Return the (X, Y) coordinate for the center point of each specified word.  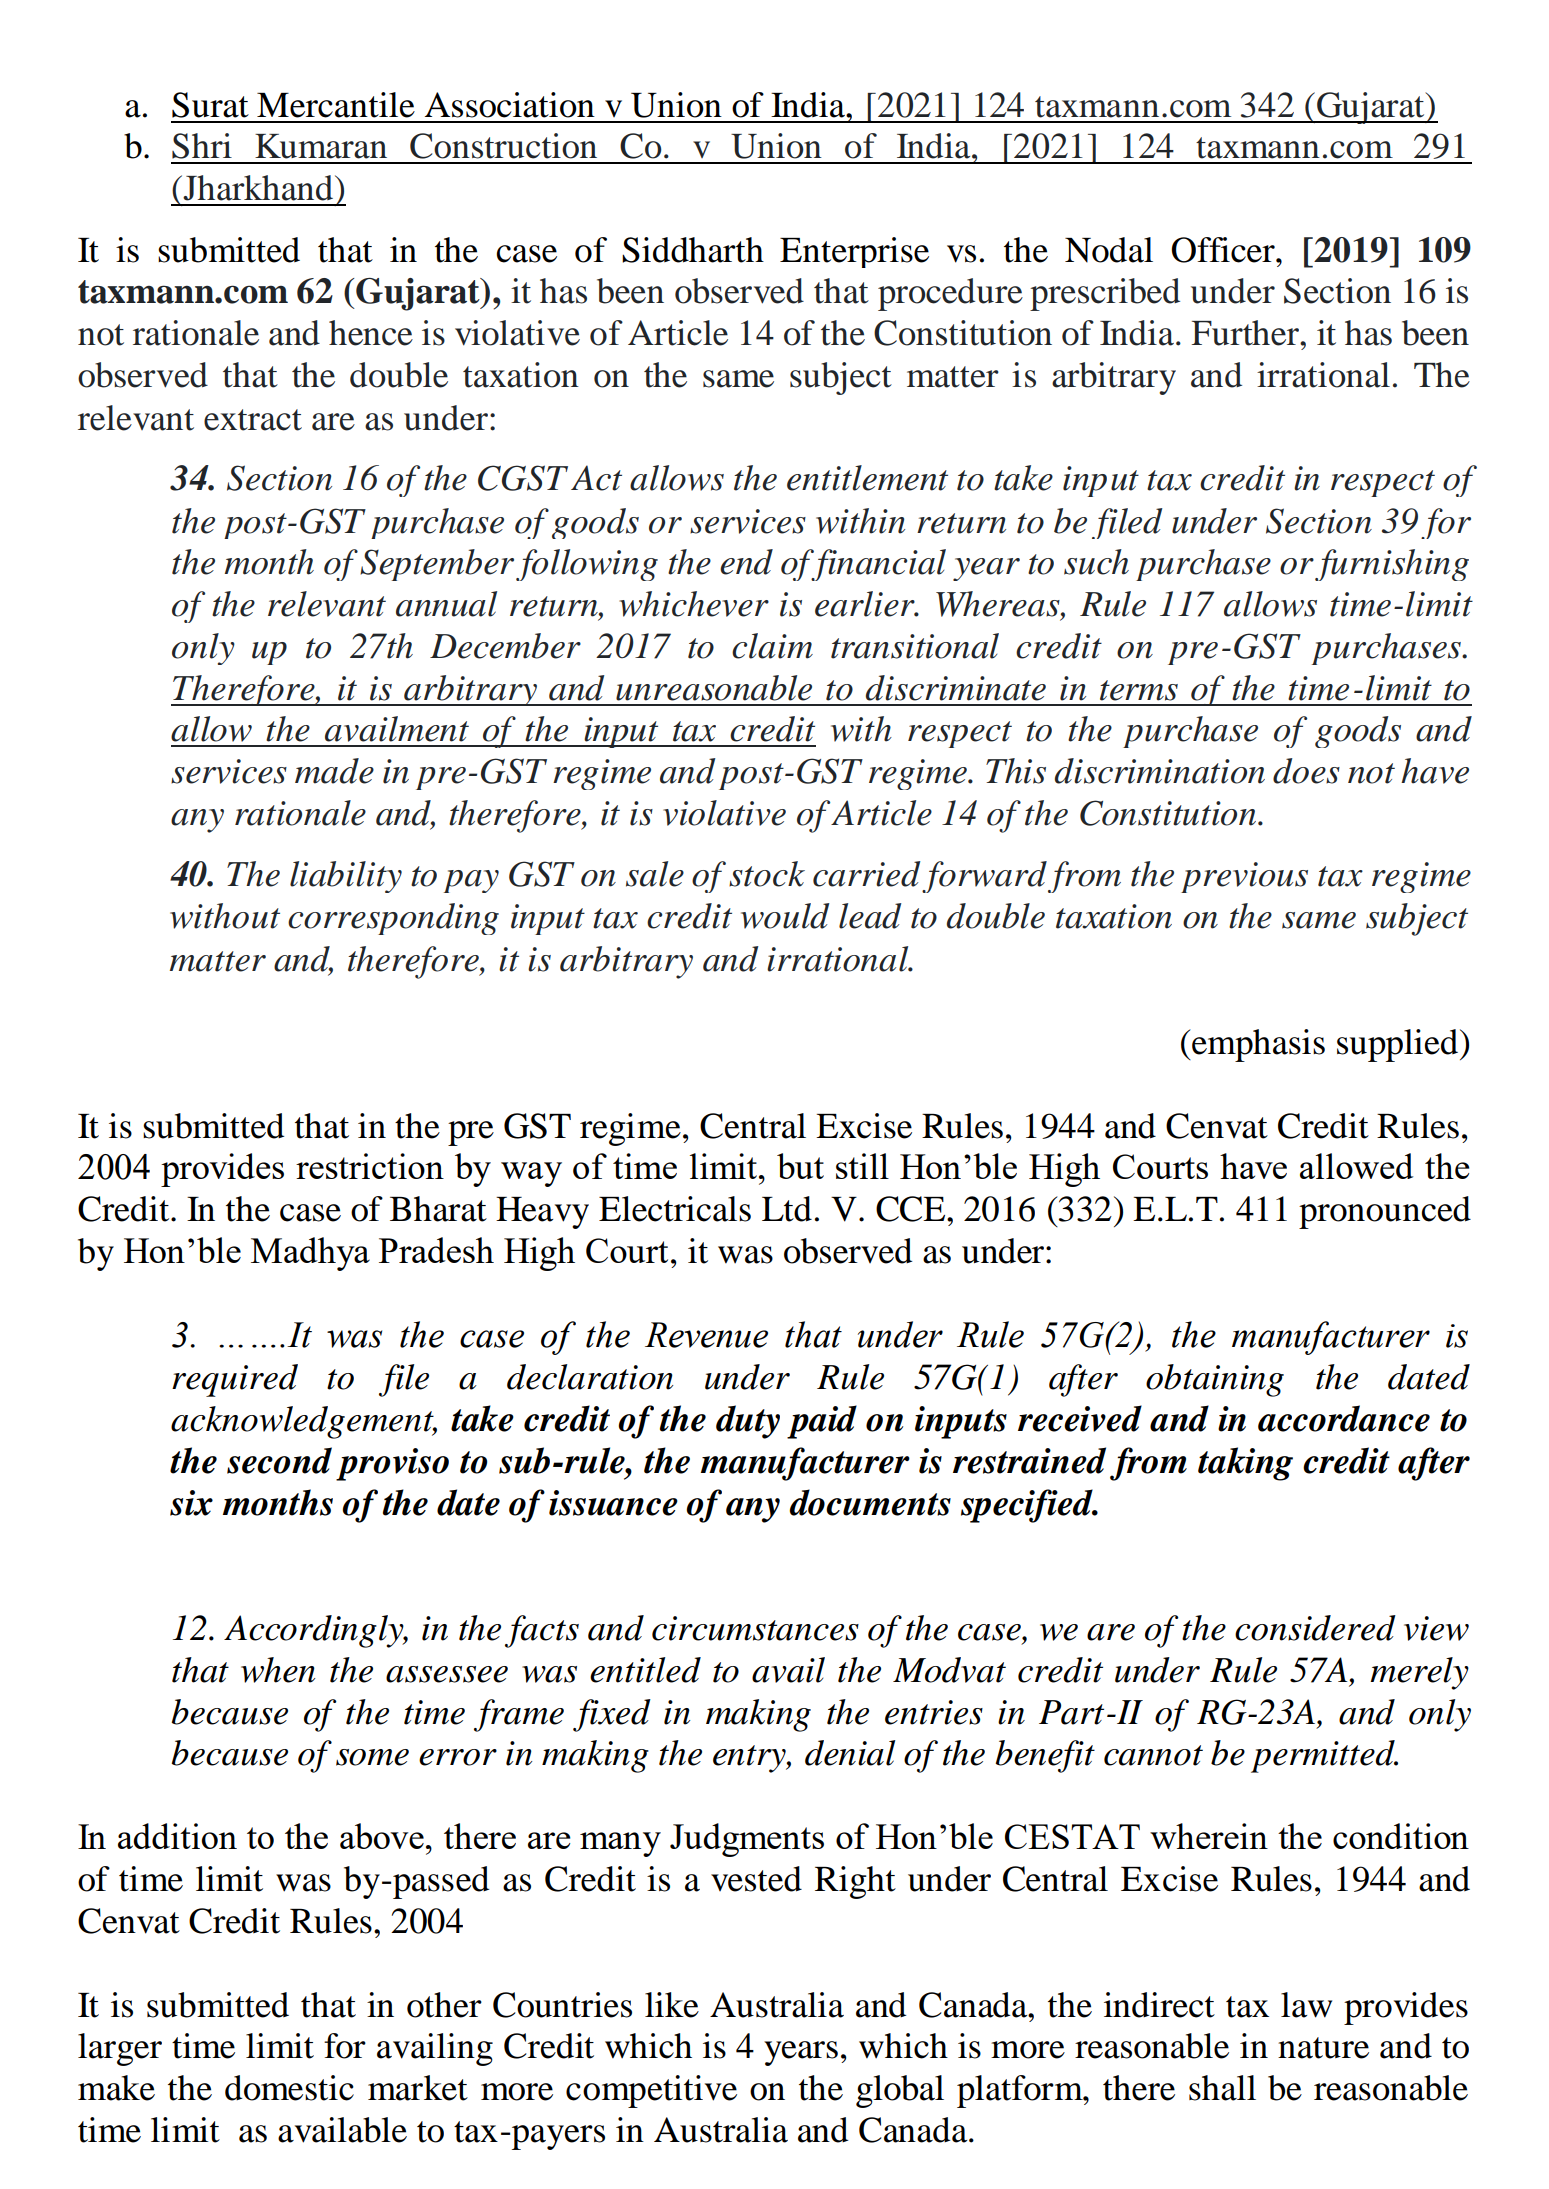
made (334, 771)
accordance (1344, 1418)
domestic (289, 2088)
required (235, 1380)
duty (748, 1422)
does (1306, 771)
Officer (1224, 250)
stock (767, 874)
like (672, 2005)
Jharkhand (258, 188)
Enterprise (854, 252)
